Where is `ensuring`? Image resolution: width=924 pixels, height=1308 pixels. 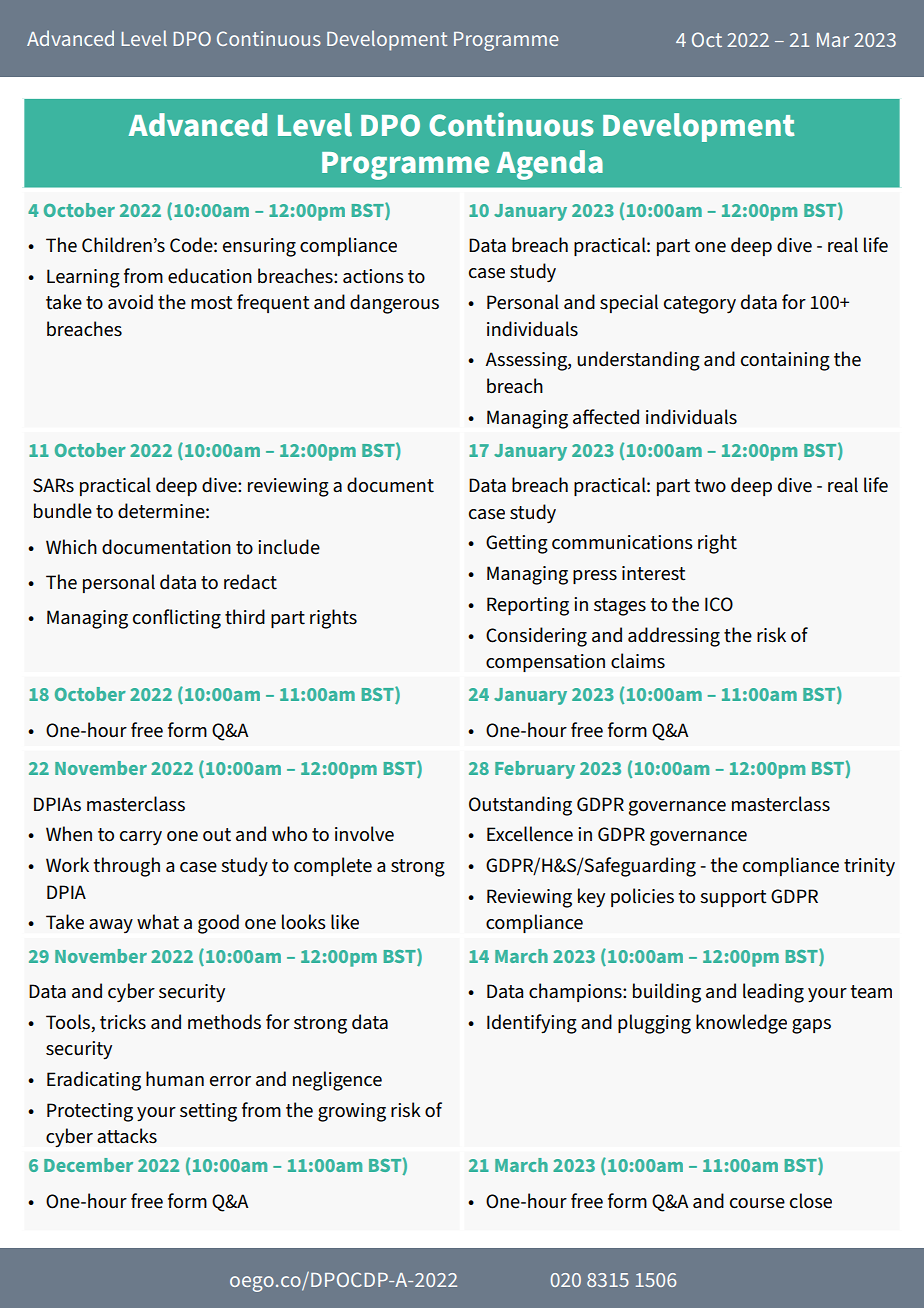 ensuring is located at coordinates (259, 247).
